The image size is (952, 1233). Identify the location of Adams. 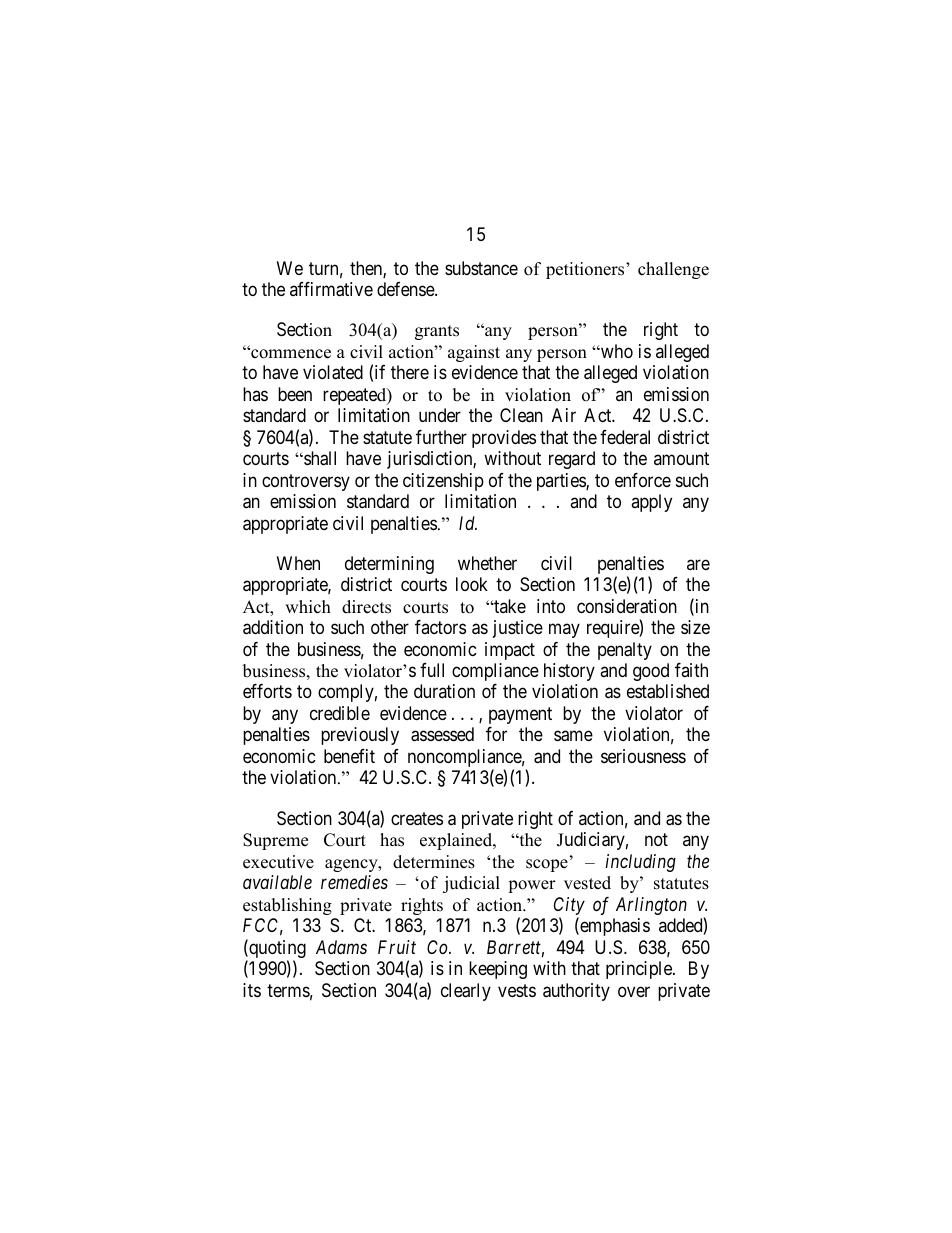
(341, 947).
